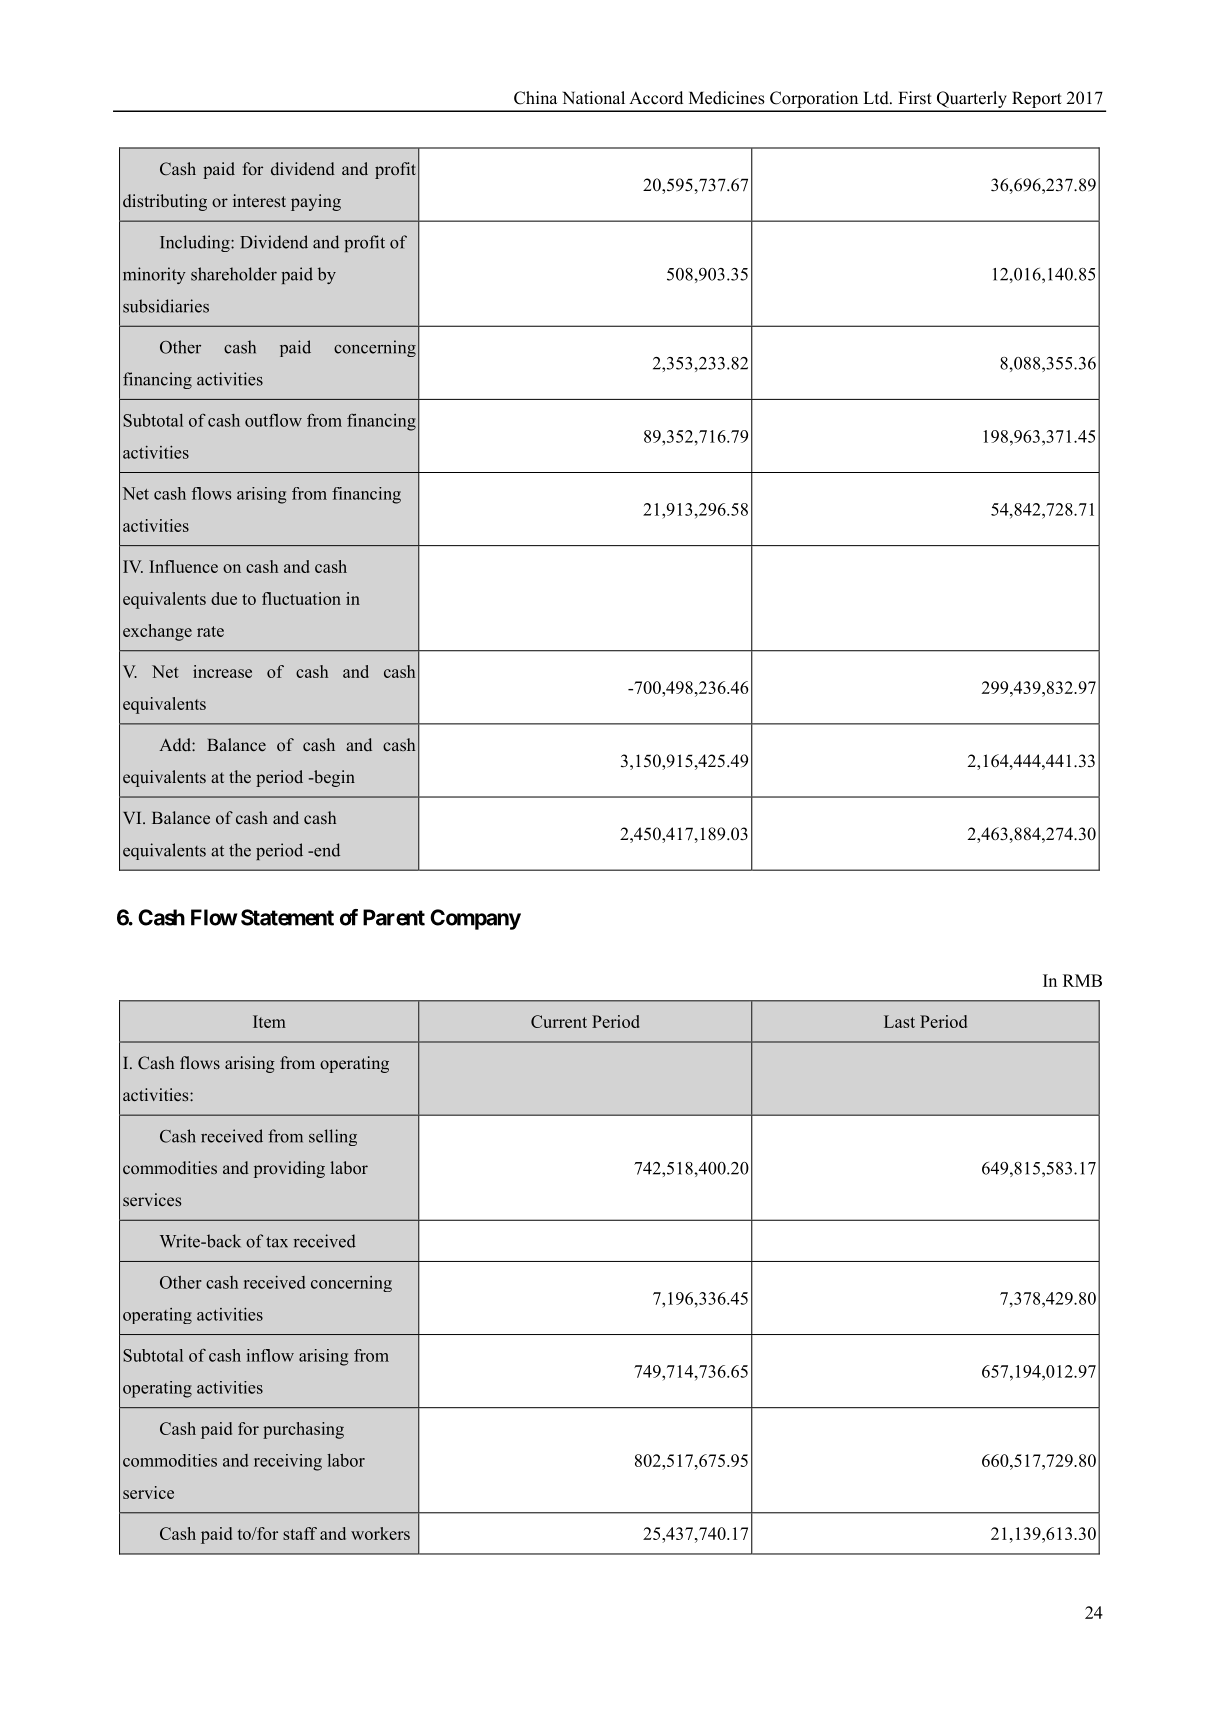 This document has width=1219, height=1725. What do you see at coordinates (475, 919) in the document?
I see `Company` at bounding box center [475, 919].
